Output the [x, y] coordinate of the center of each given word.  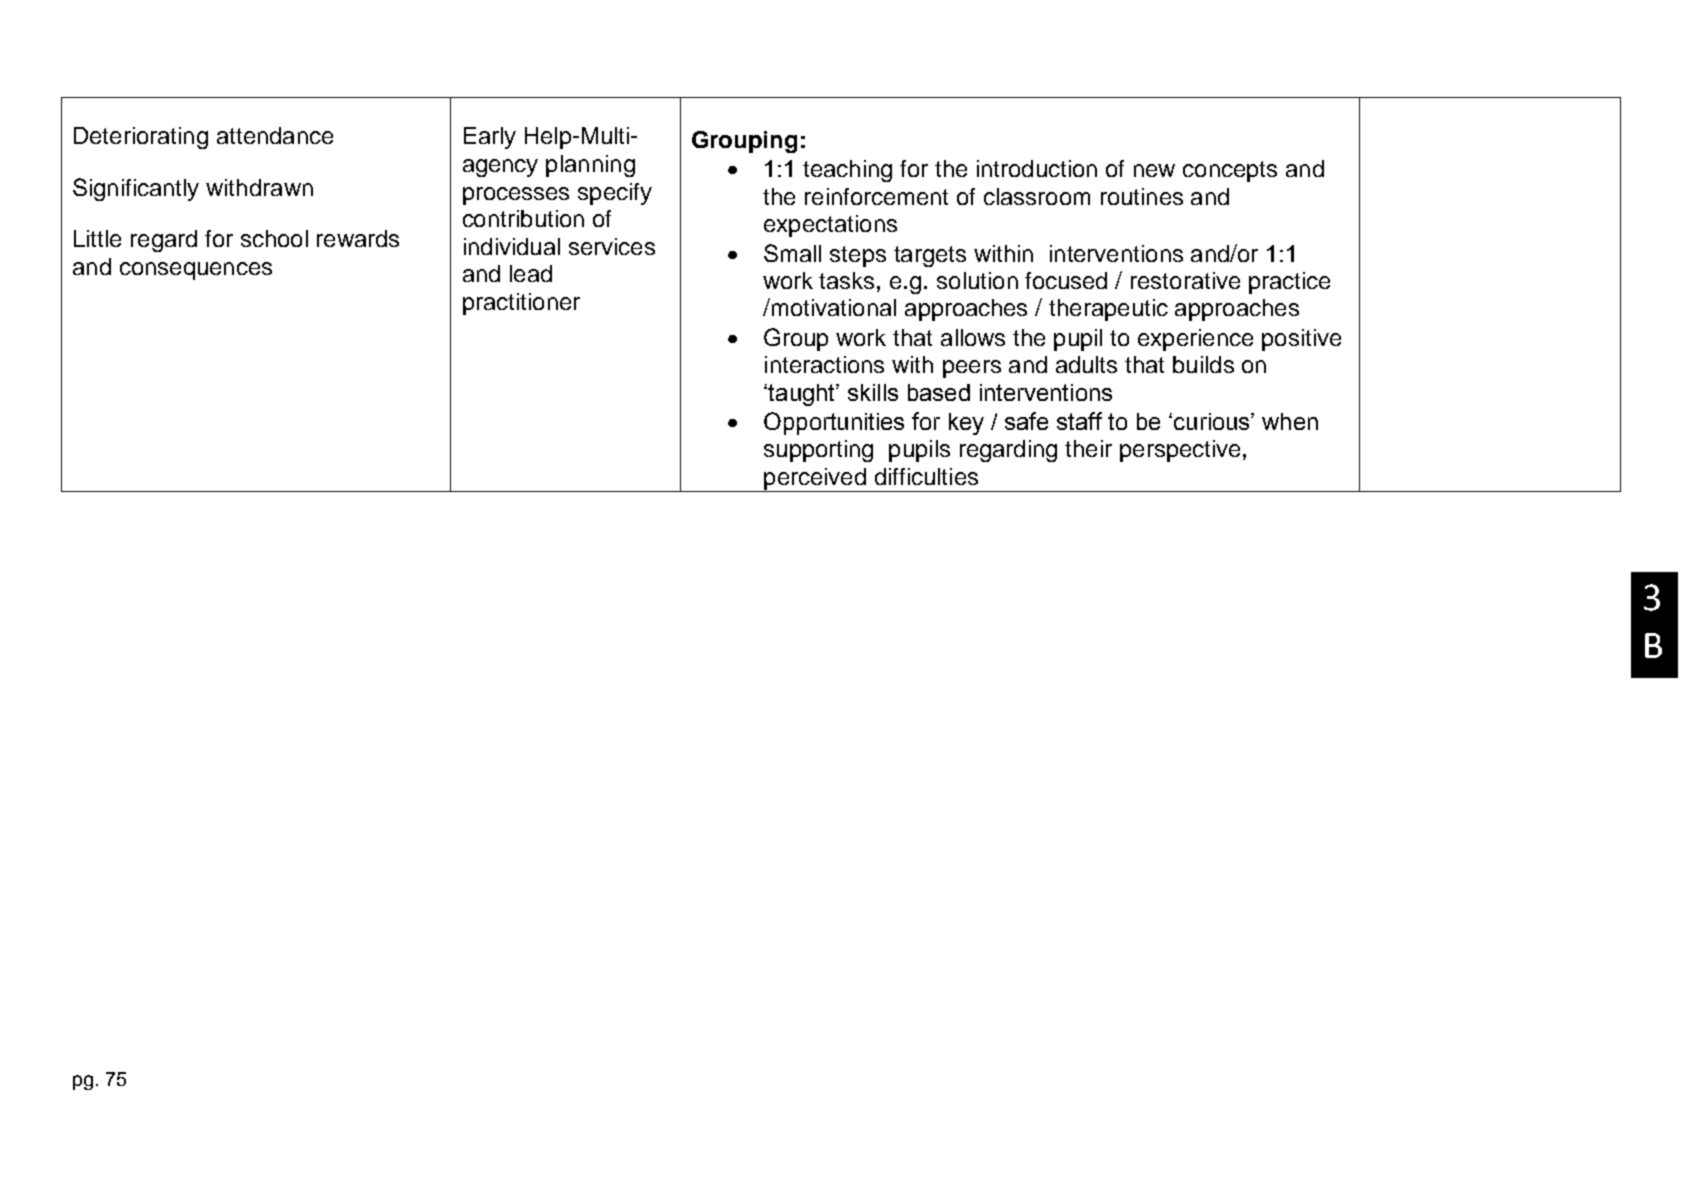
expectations [830, 226]
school [274, 238]
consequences [196, 271]
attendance [275, 135]
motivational [832, 307]
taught [802, 395]
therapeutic [1108, 310]
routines [1142, 196]
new [1154, 170]
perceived [815, 480]
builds [1203, 364]
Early [490, 138]
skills [873, 392]
